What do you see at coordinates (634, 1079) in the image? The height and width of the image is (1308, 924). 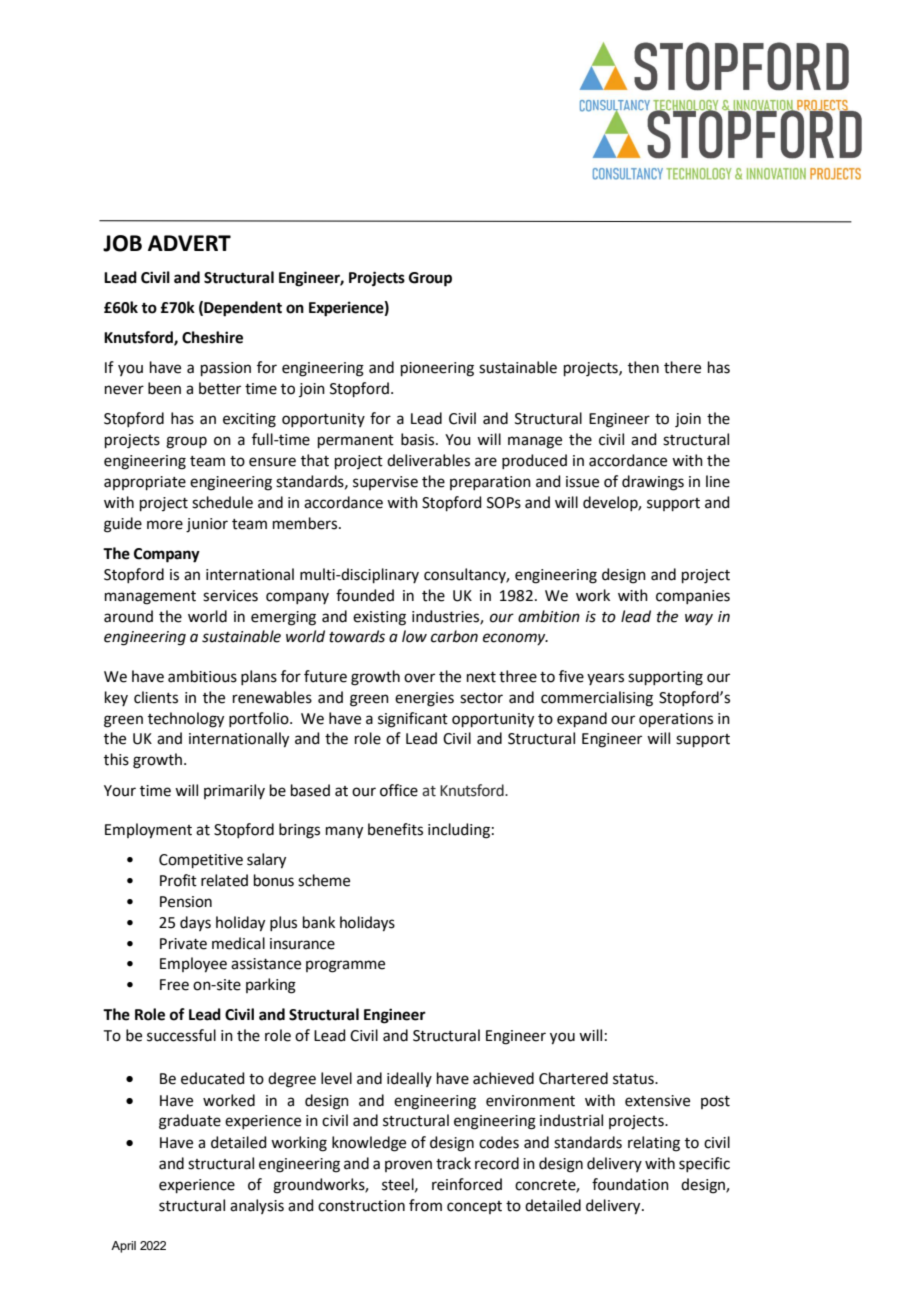 I see `status` at bounding box center [634, 1079].
